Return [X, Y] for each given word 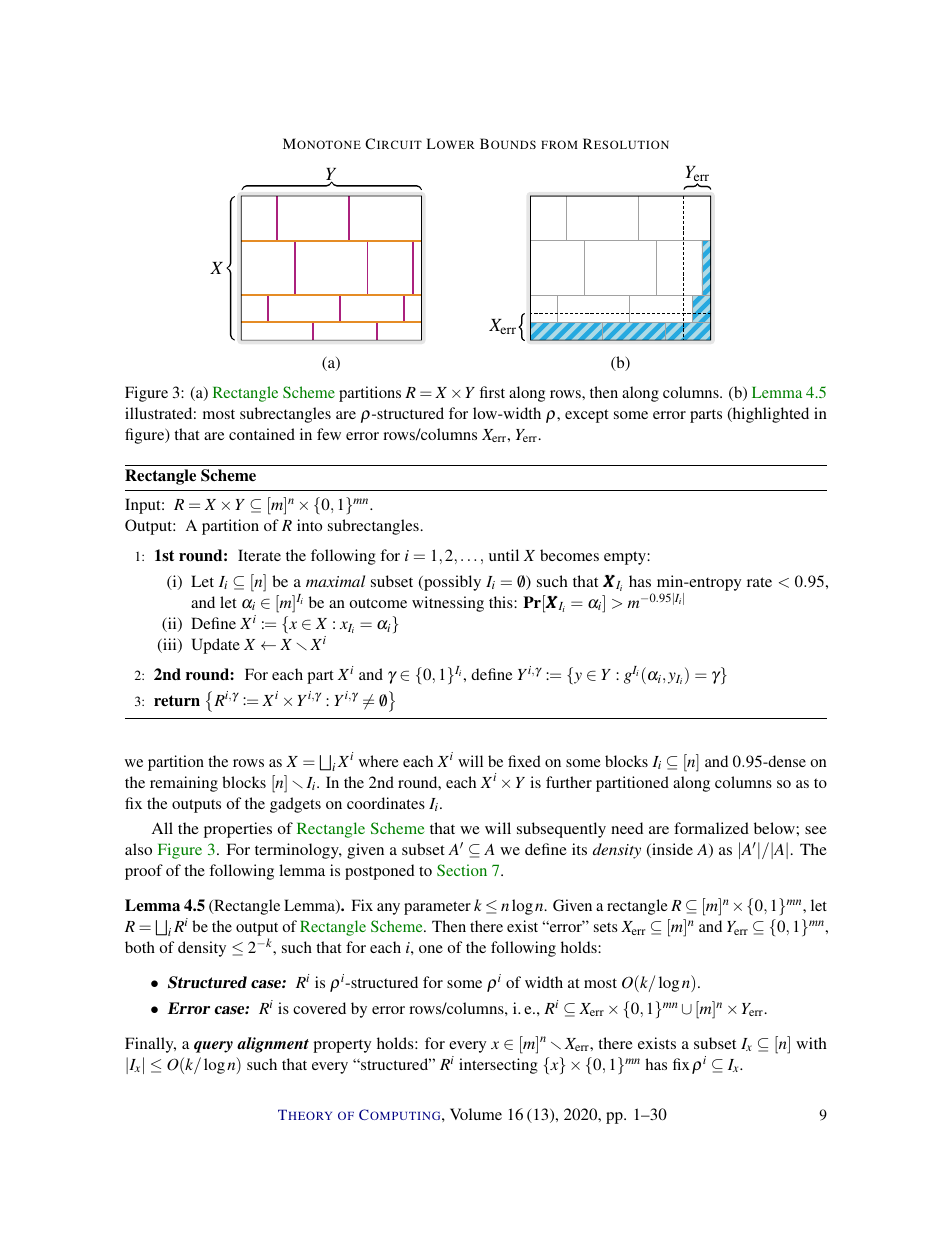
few [329, 434]
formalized [711, 828]
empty [626, 558]
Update [216, 646]
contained [262, 434]
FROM [559, 144]
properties [238, 830]
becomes [569, 555]
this [502, 602]
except [586, 416]
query [213, 1047]
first [492, 392]
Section [462, 870]
